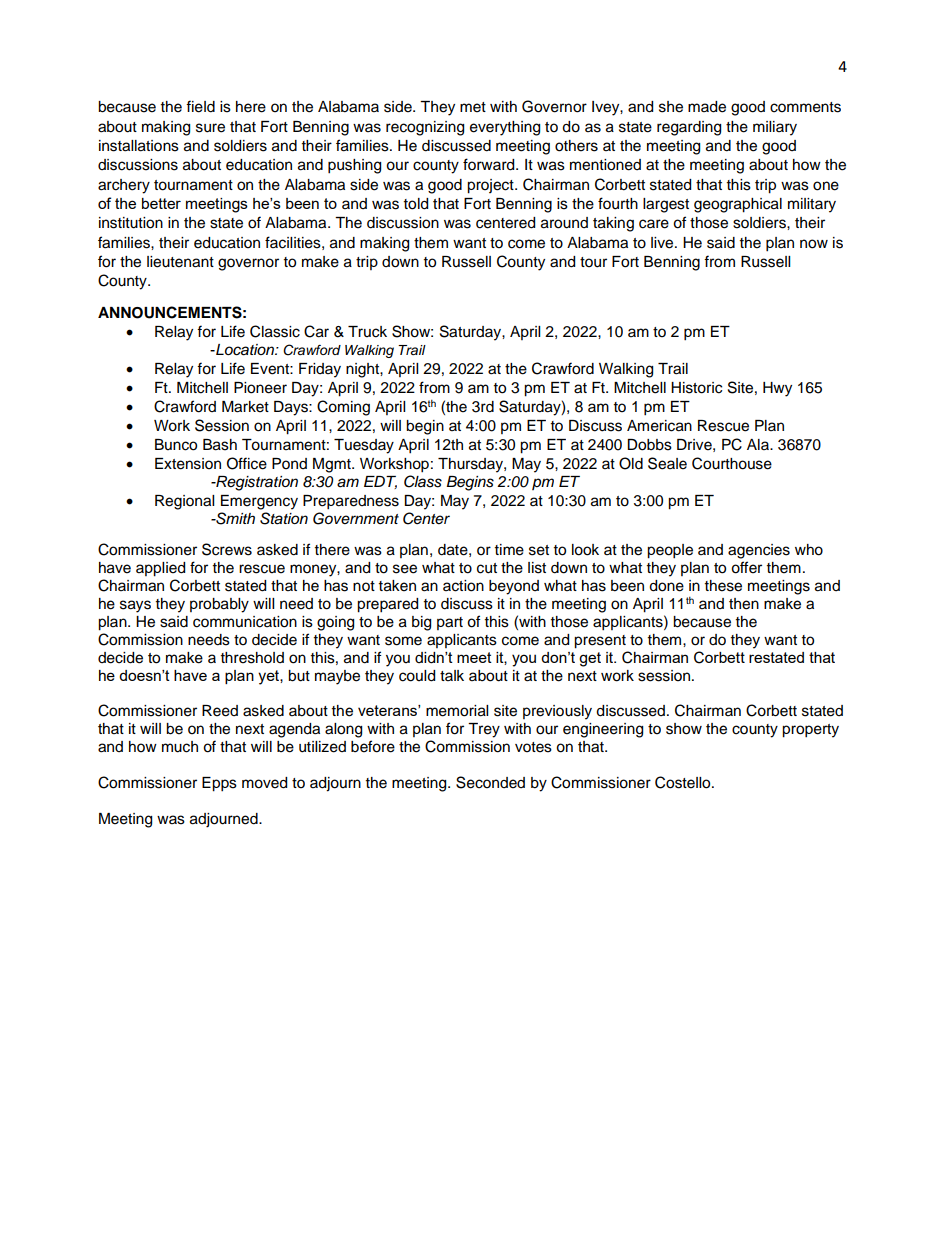 This screenshot has height=1233, width=952. I want to click on much, so click(180, 747).
